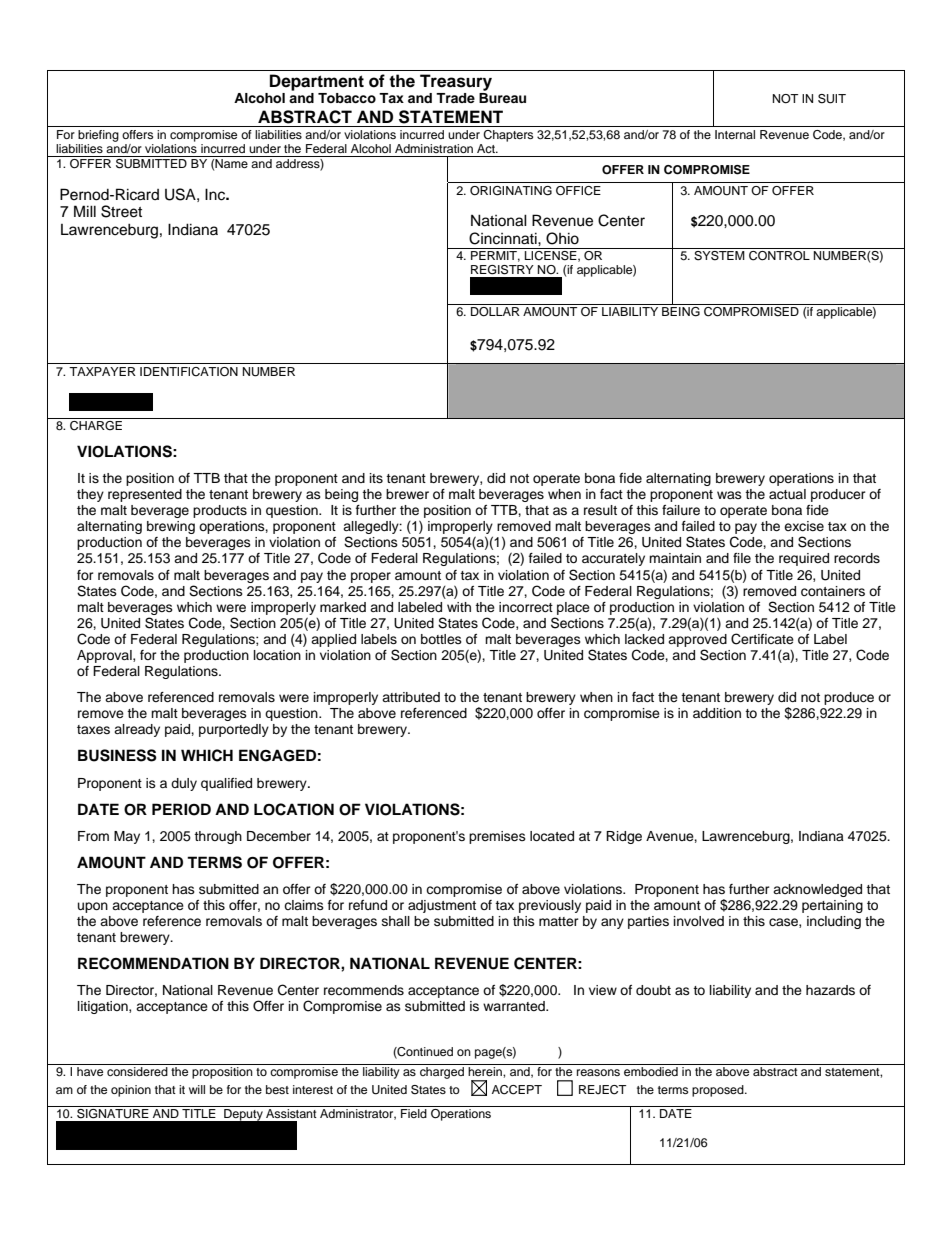 Image resolution: width=952 pixels, height=1233 pixels. What do you see at coordinates (717, 713) in the screenshot?
I see `addition` at bounding box center [717, 713].
